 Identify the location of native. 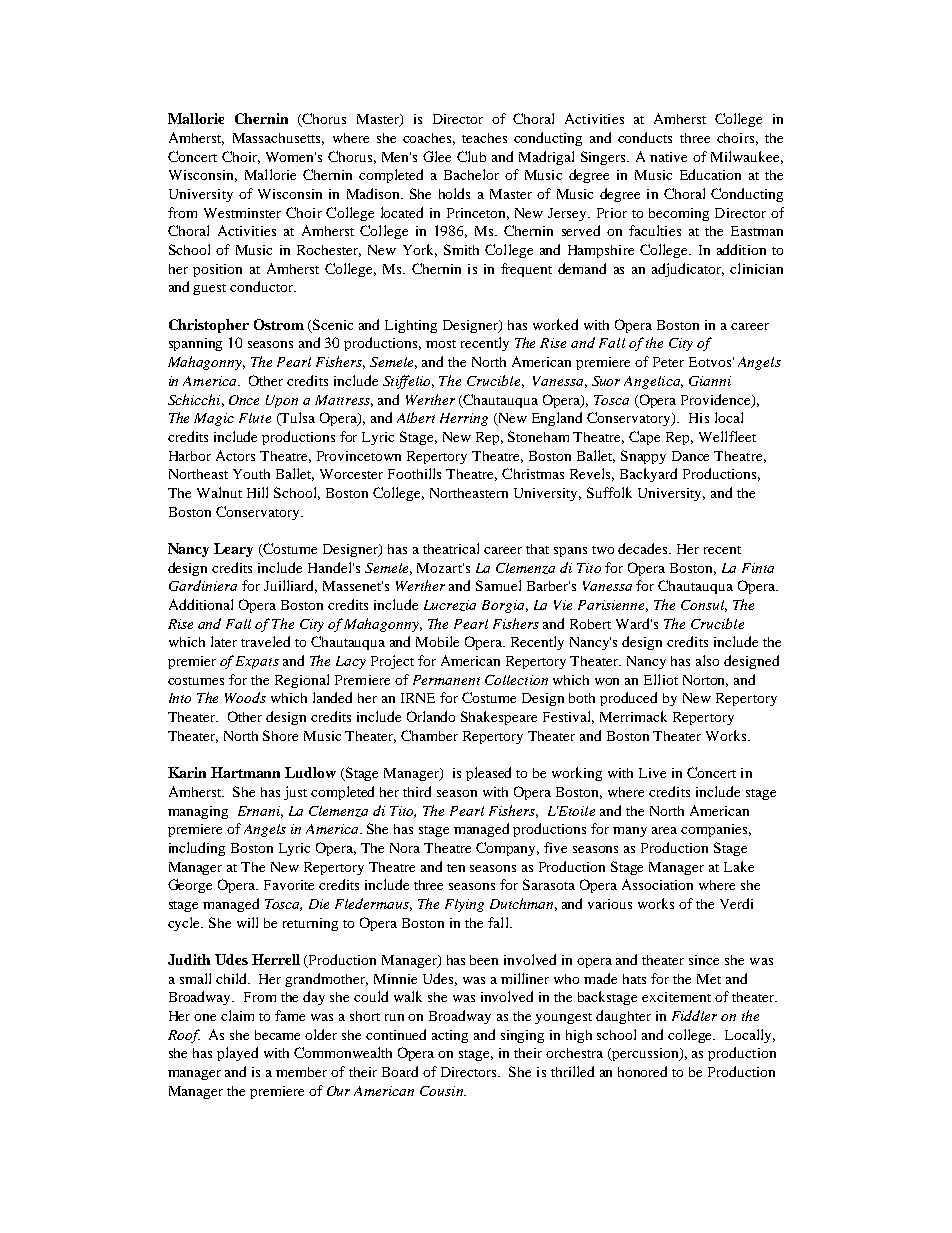
(668, 157).
